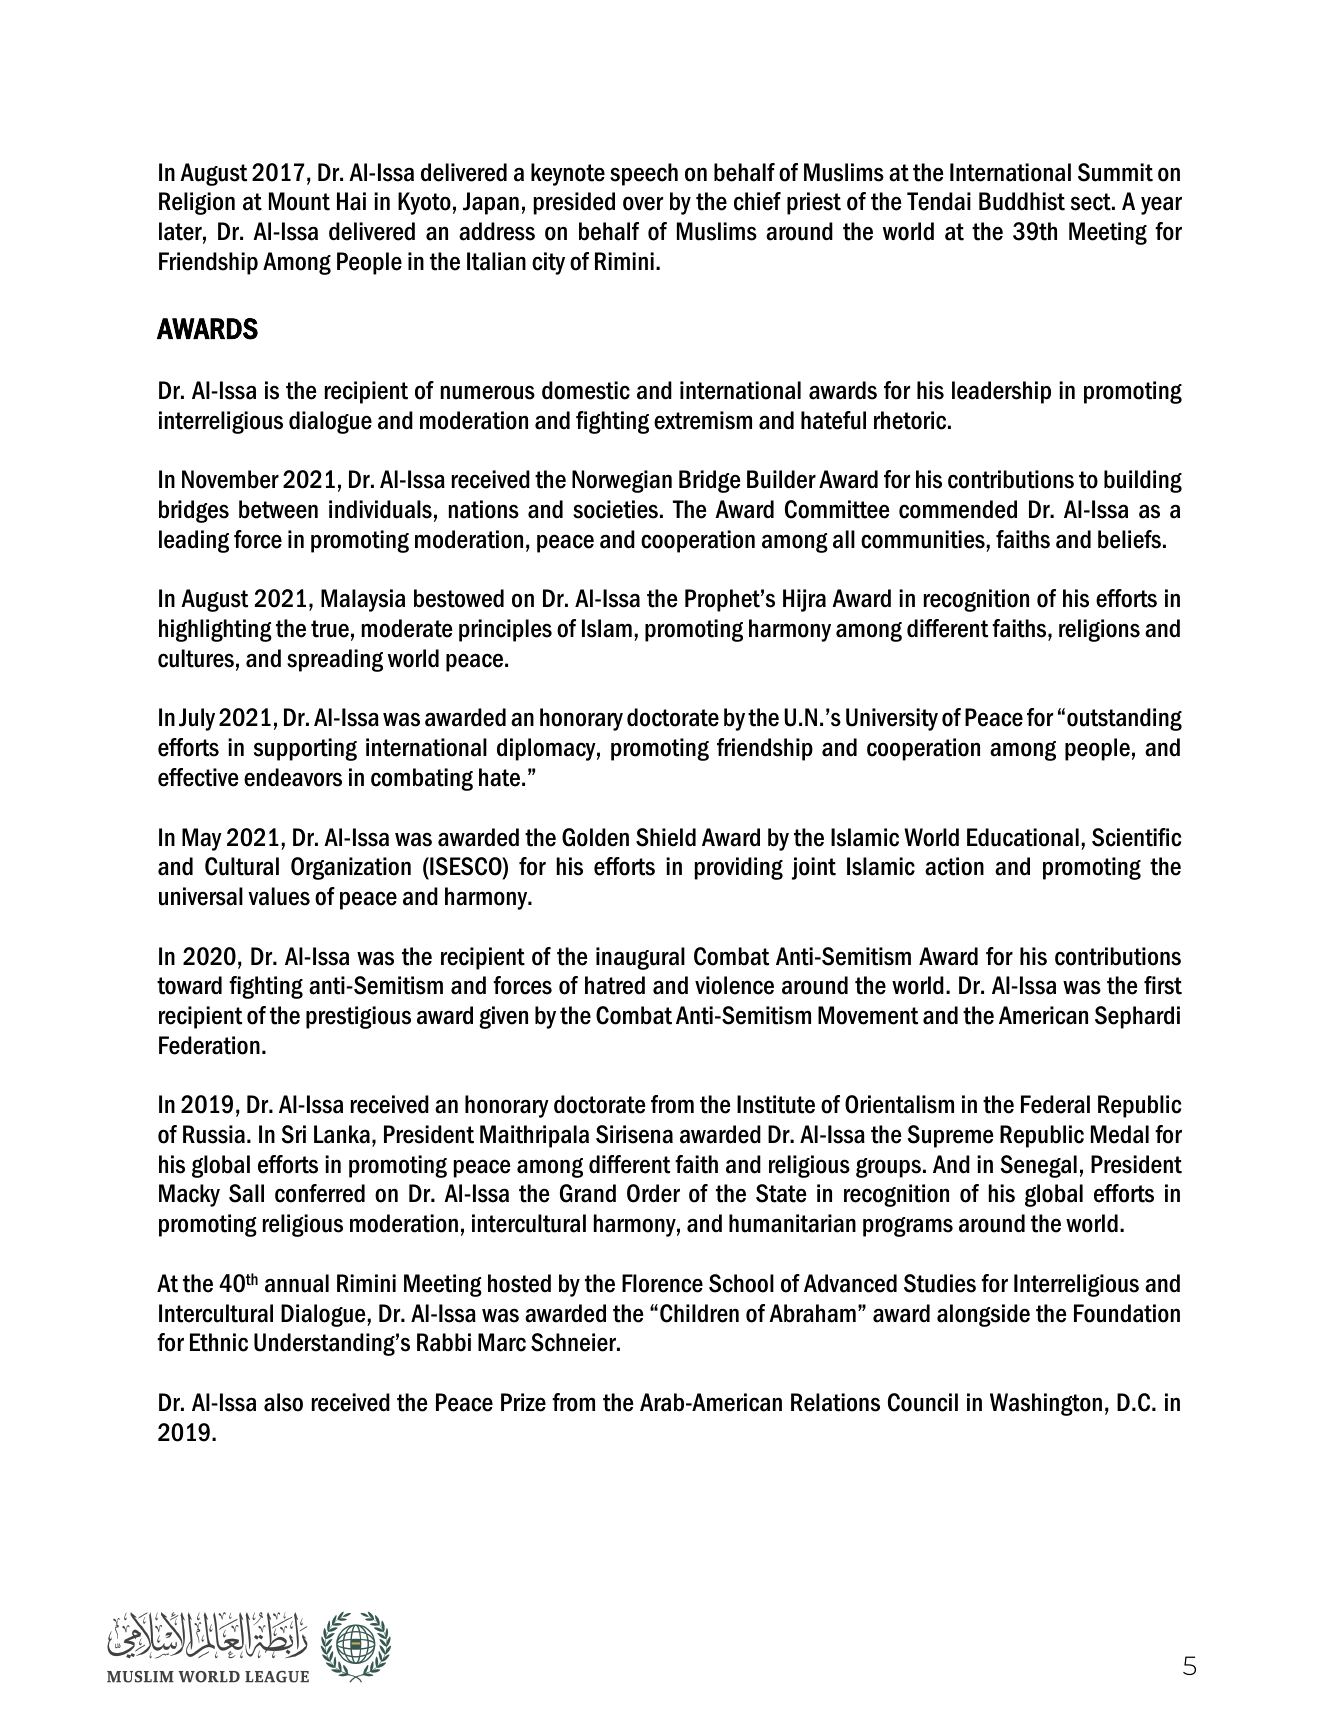 This image has width=1339, height=1732. What do you see at coordinates (1022, 201) in the image?
I see `Buddhist` at bounding box center [1022, 201].
